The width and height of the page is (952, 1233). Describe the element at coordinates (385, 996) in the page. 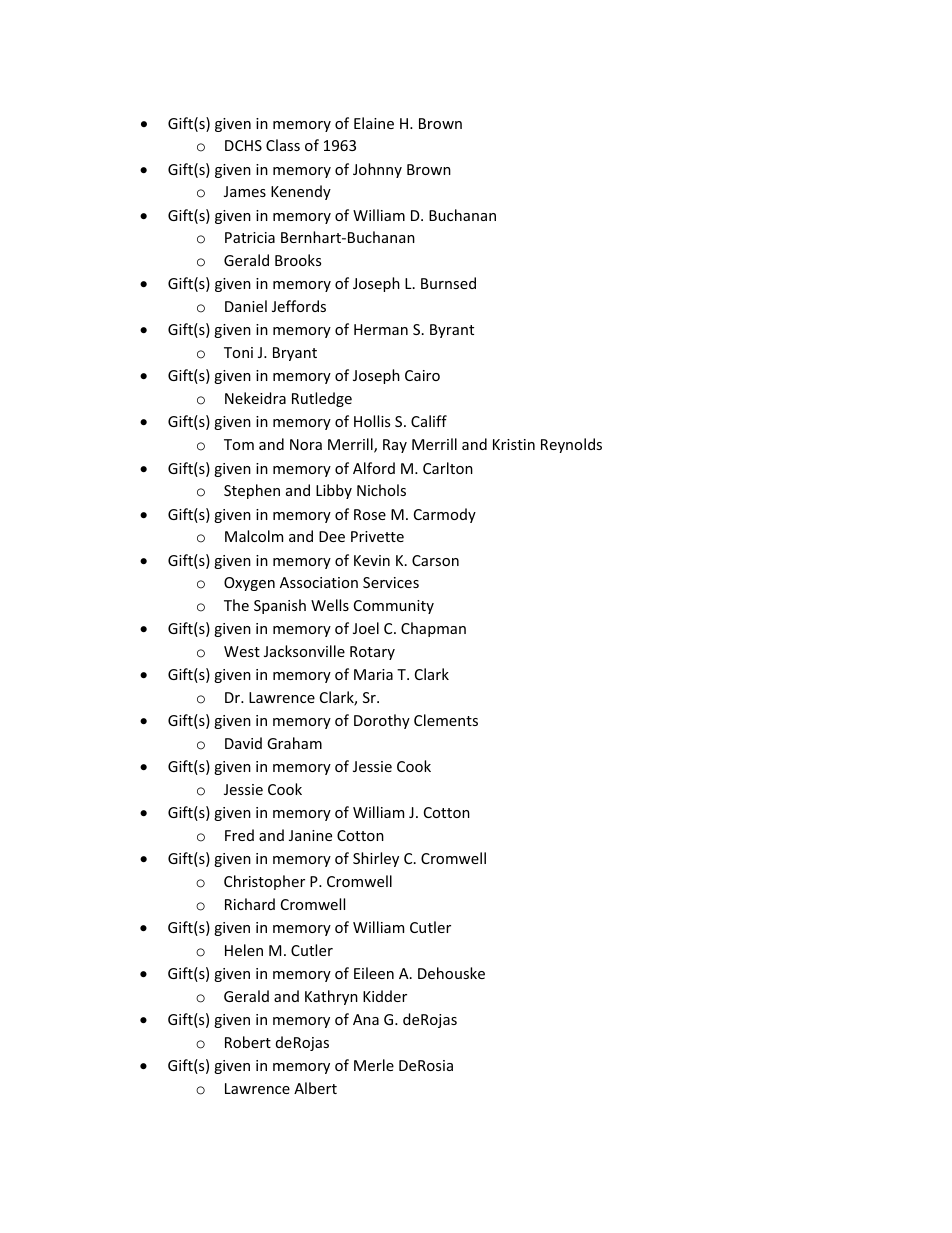

I see `Kidder` at that location.
